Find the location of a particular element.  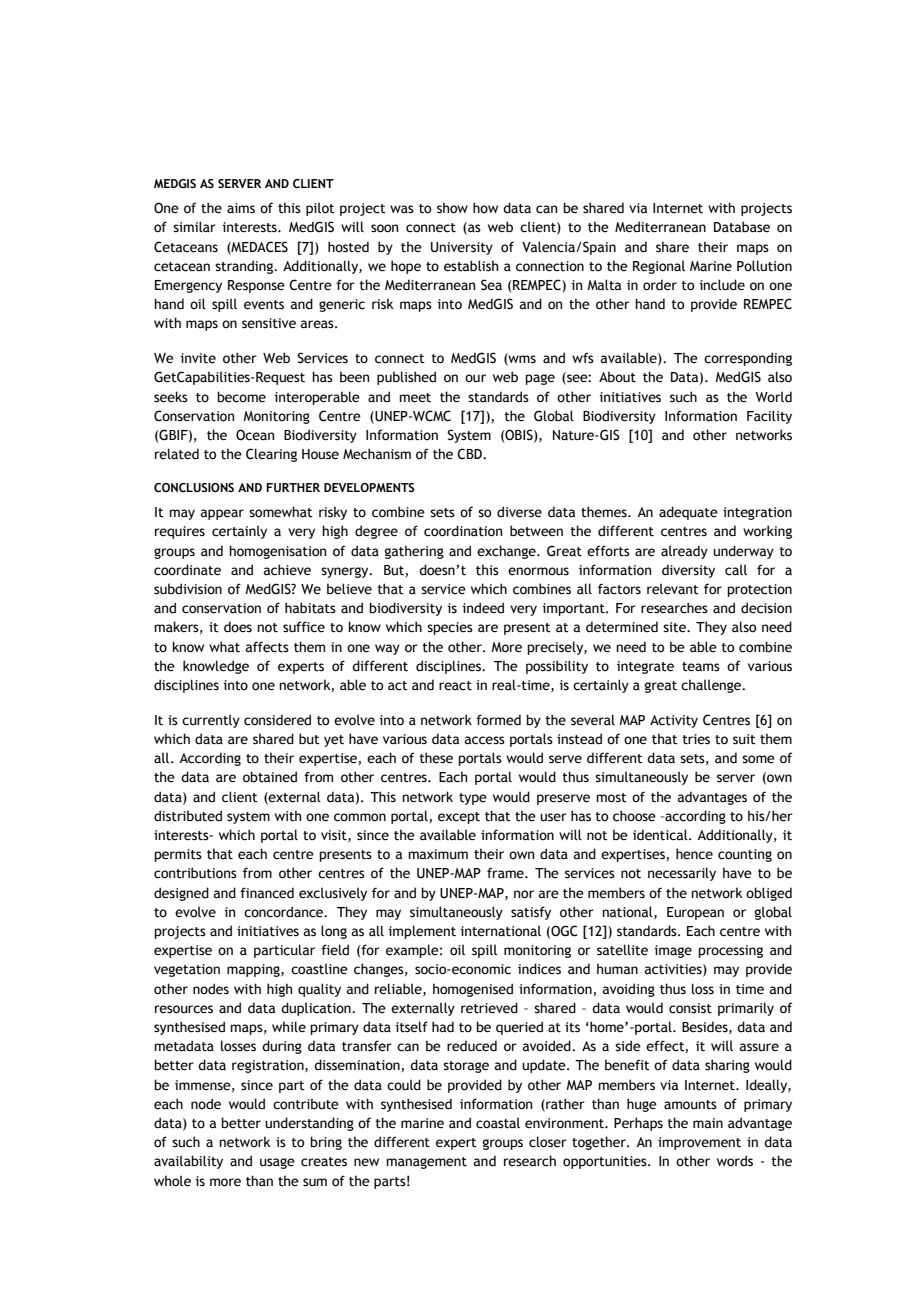

Regional is located at coordinates (659, 267).
